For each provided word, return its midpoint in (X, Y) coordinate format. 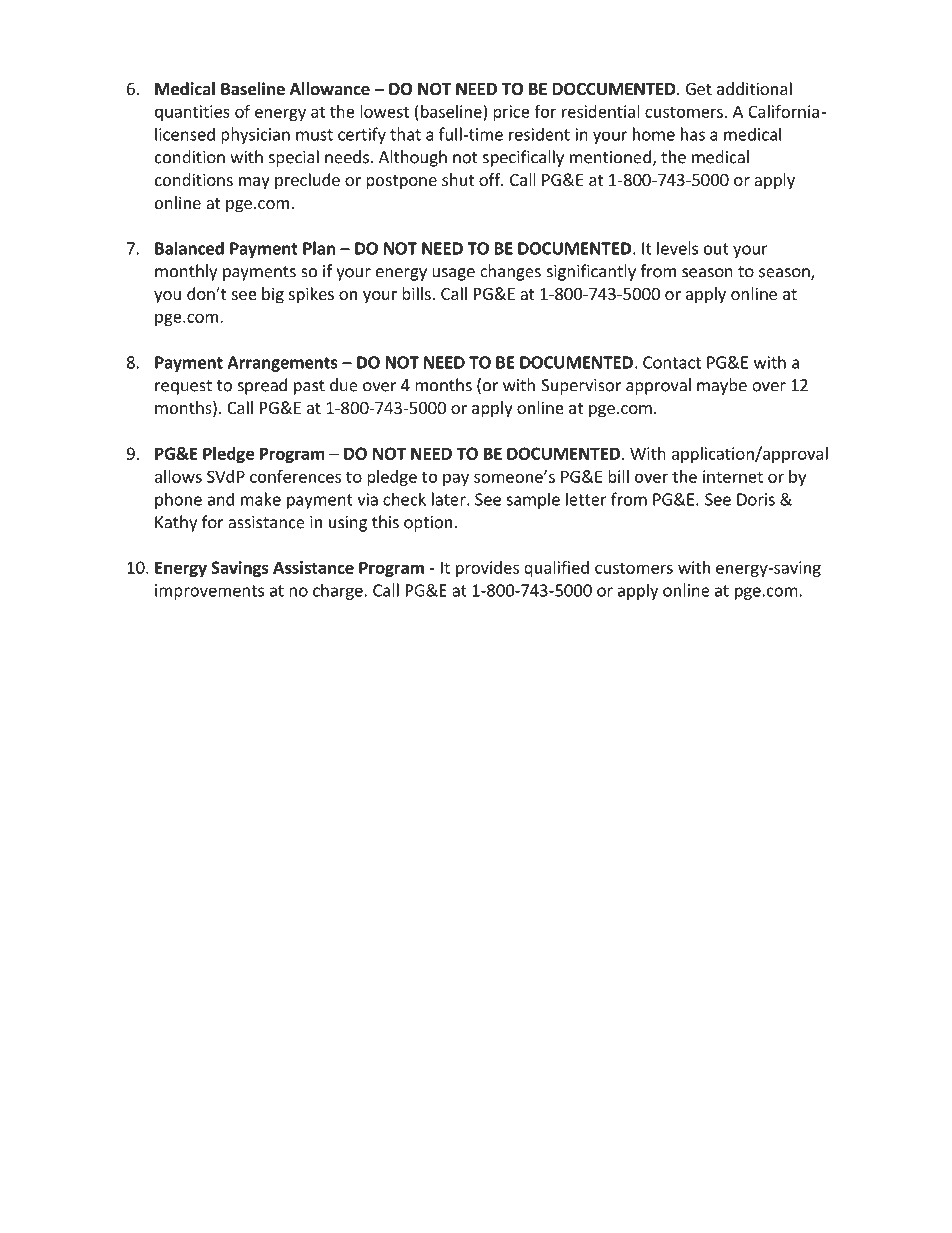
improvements (209, 592)
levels (677, 248)
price (511, 113)
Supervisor (581, 387)
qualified (556, 568)
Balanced (189, 248)
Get (699, 89)
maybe (722, 386)
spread (262, 386)
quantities (192, 113)
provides (487, 569)
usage (453, 274)
